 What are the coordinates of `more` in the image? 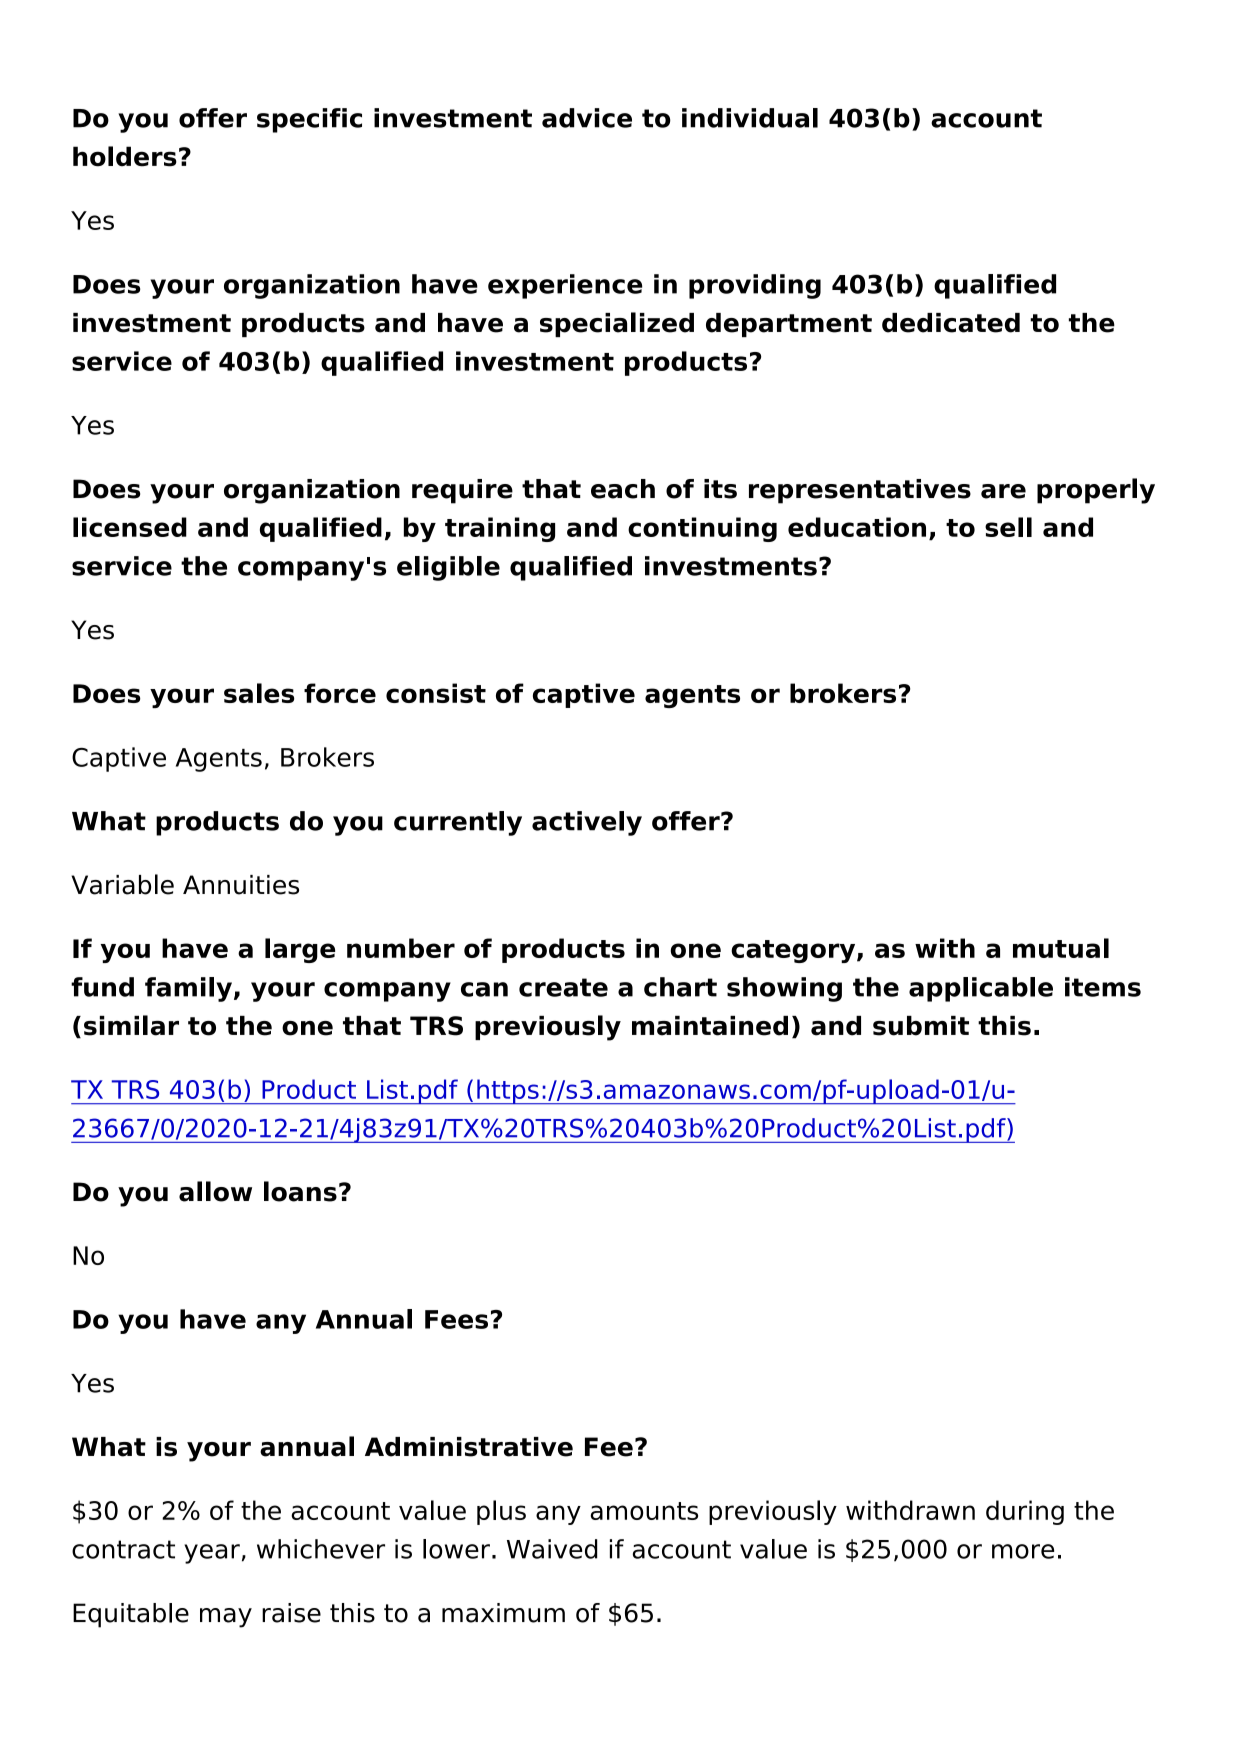 It's located at (1023, 1551).
